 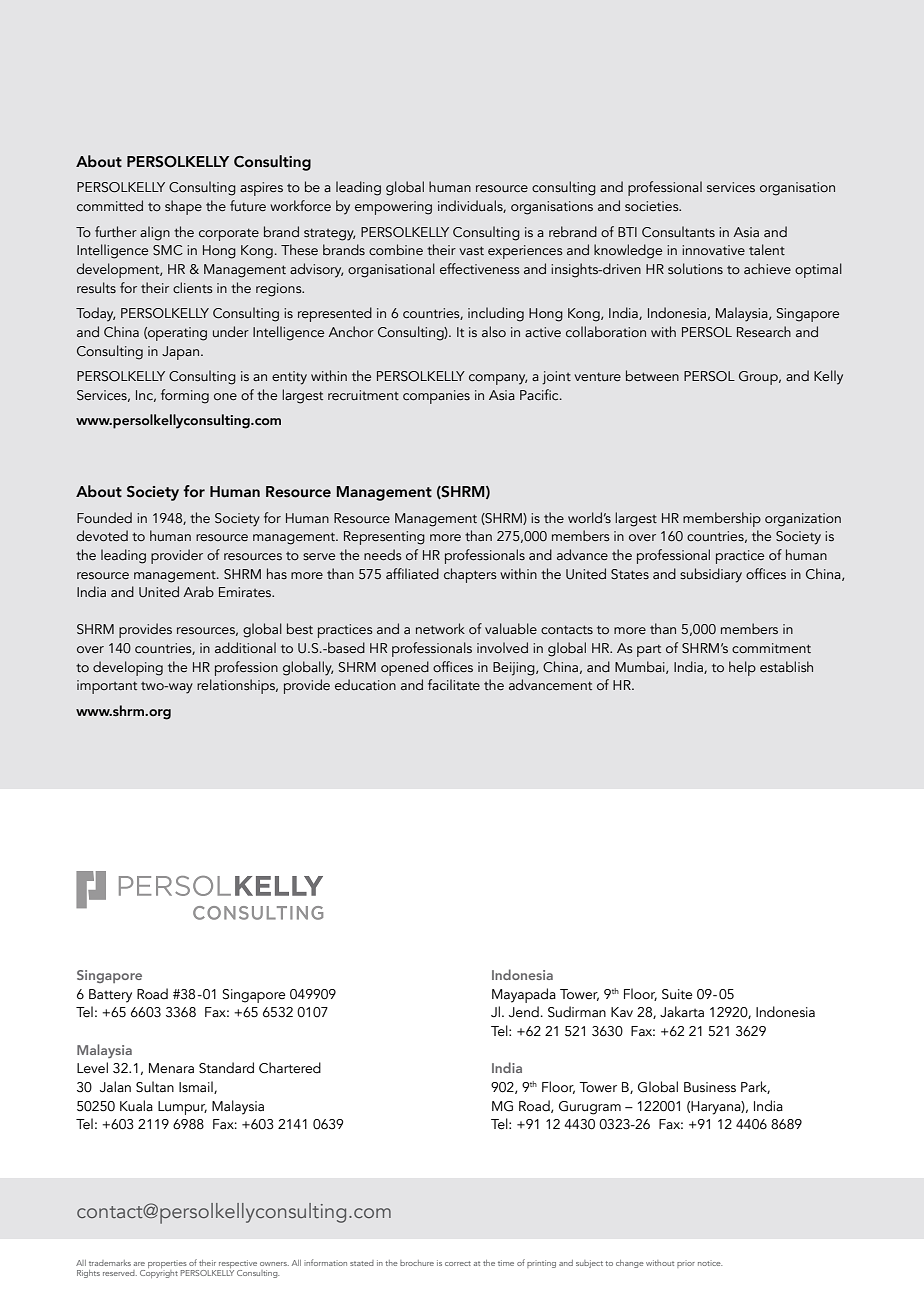 I want to click on help, so click(x=742, y=668).
